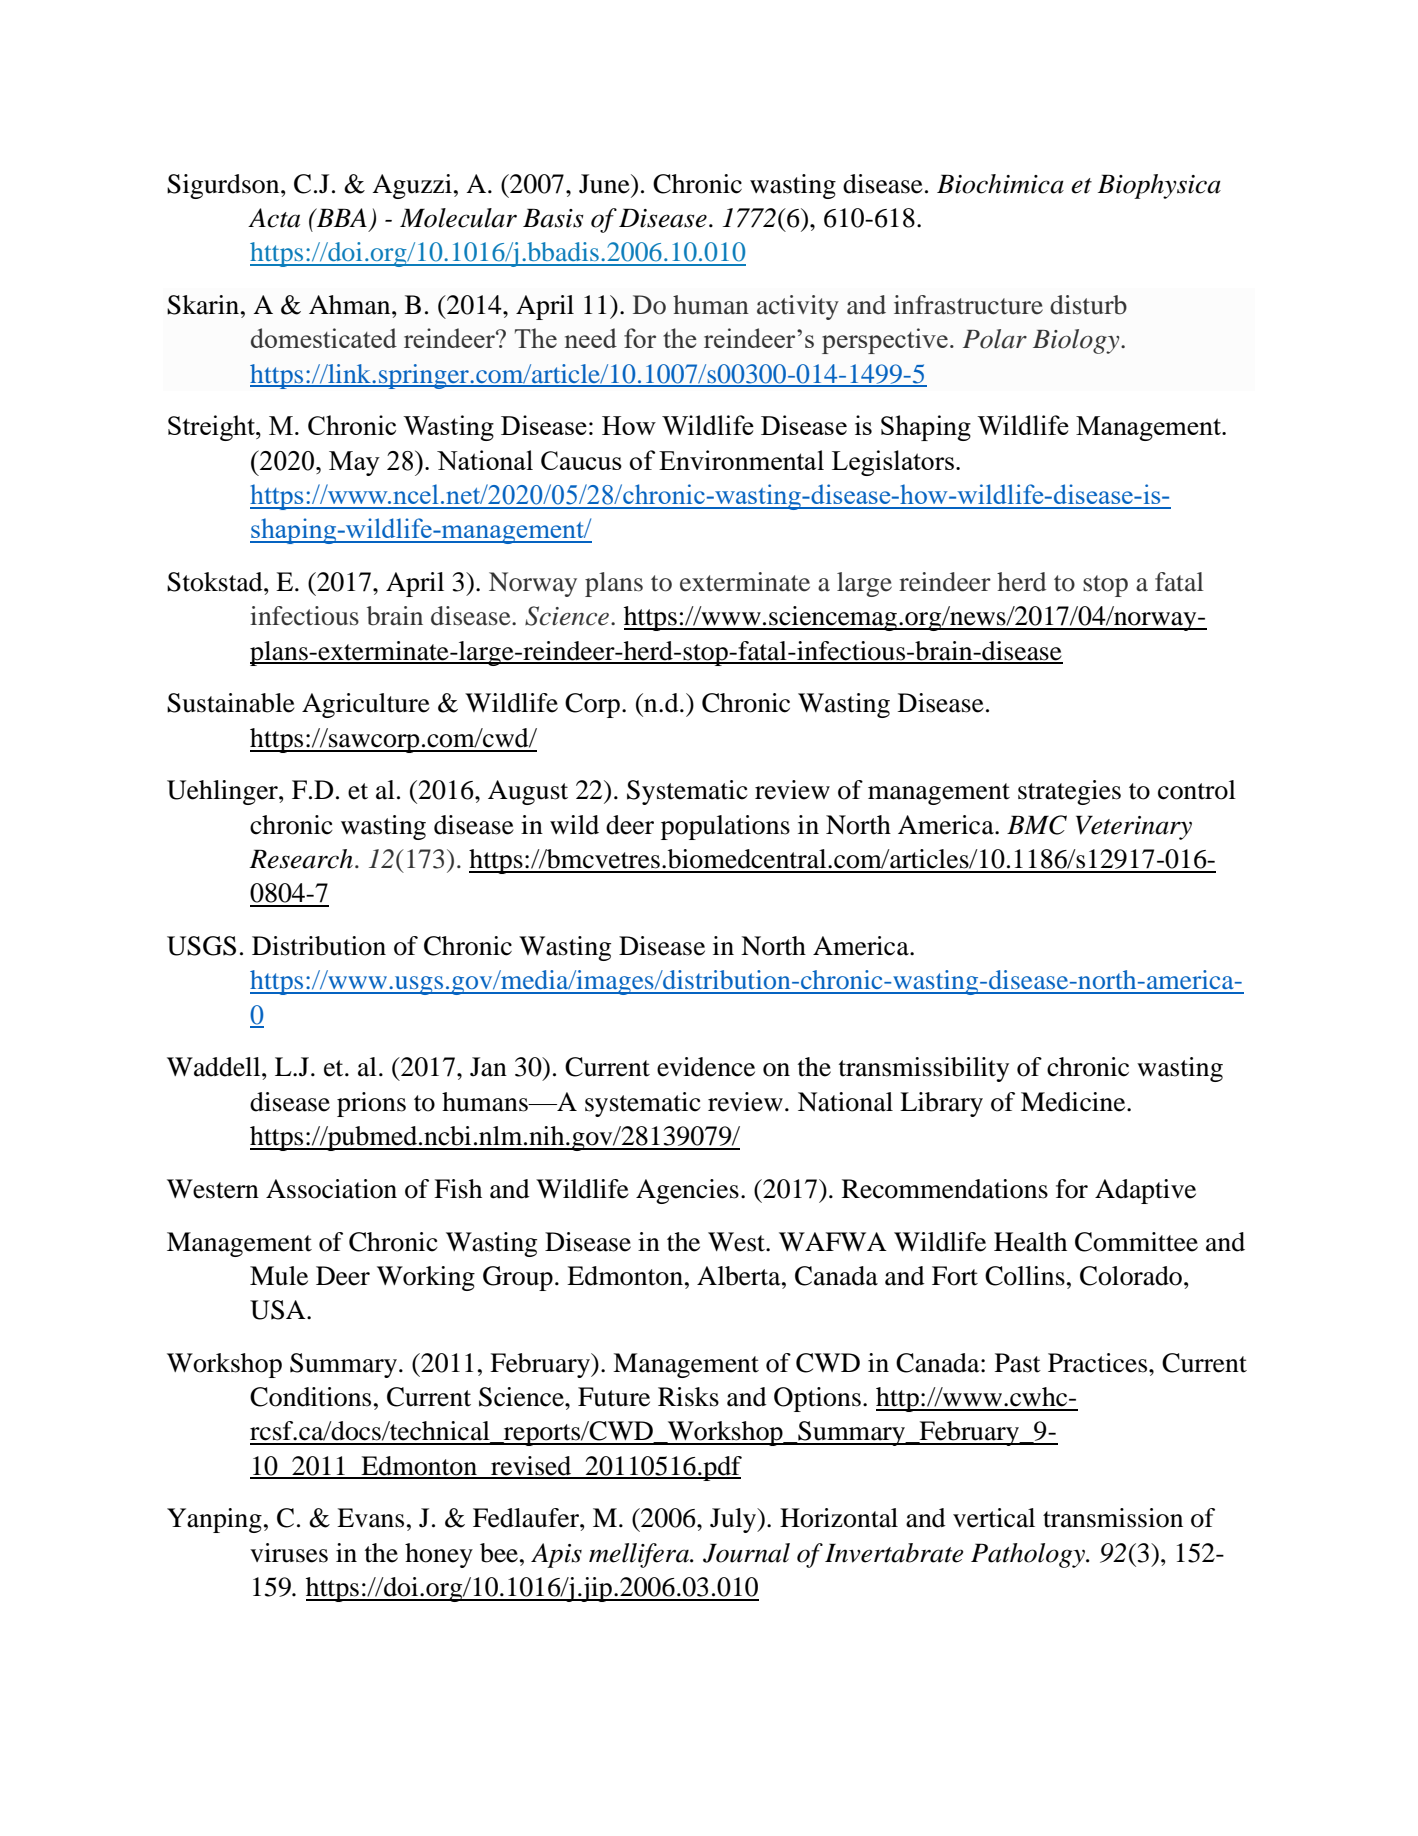 The image size is (1418, 1836). Describe the element at coordinates (1145, 1191) in the document. I see `Adaptive` at that location.
